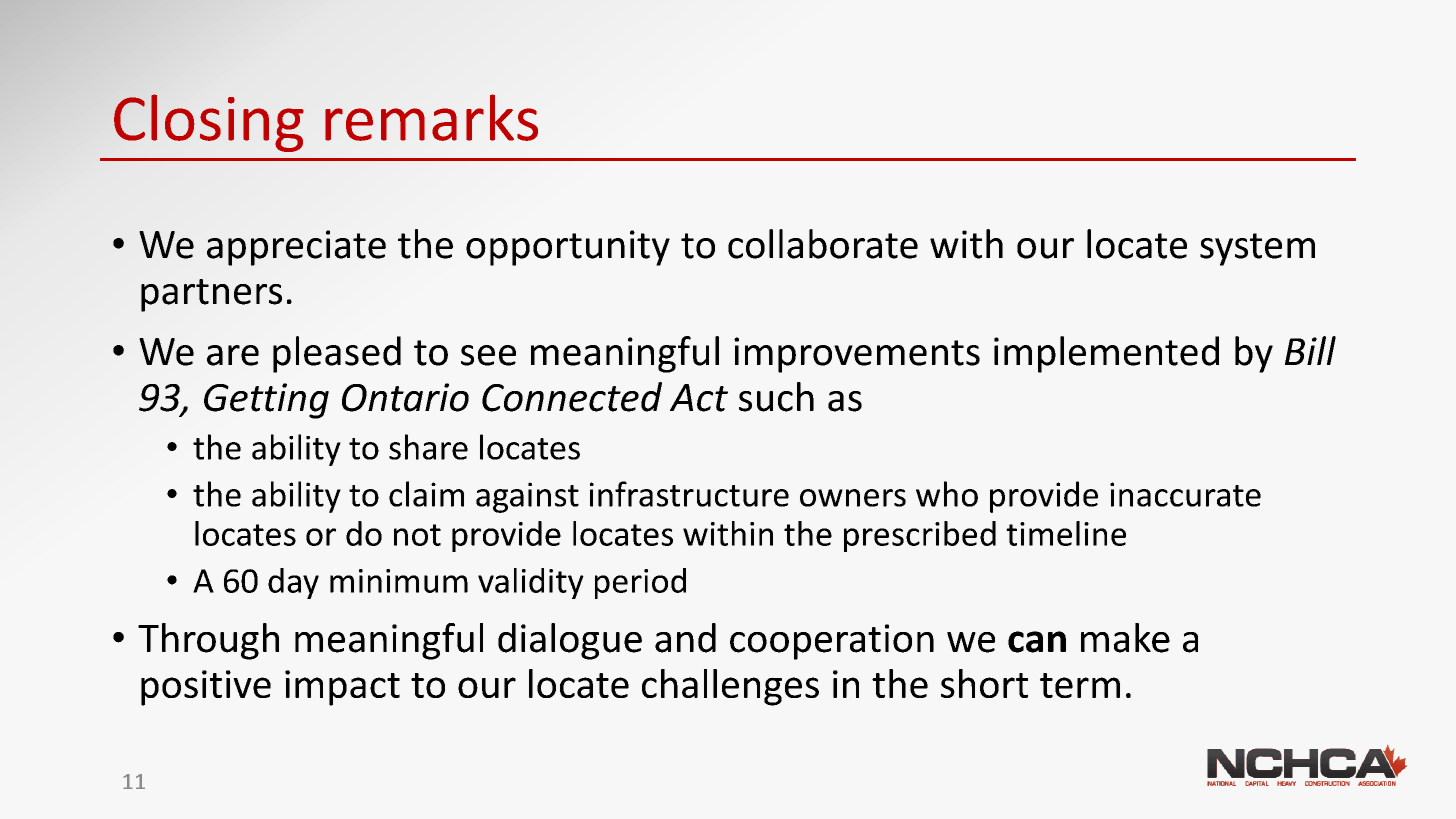  What do you see at coordinates (1066, 533) in the image?
I see `timeline` at bounding box center [1066, 533].
